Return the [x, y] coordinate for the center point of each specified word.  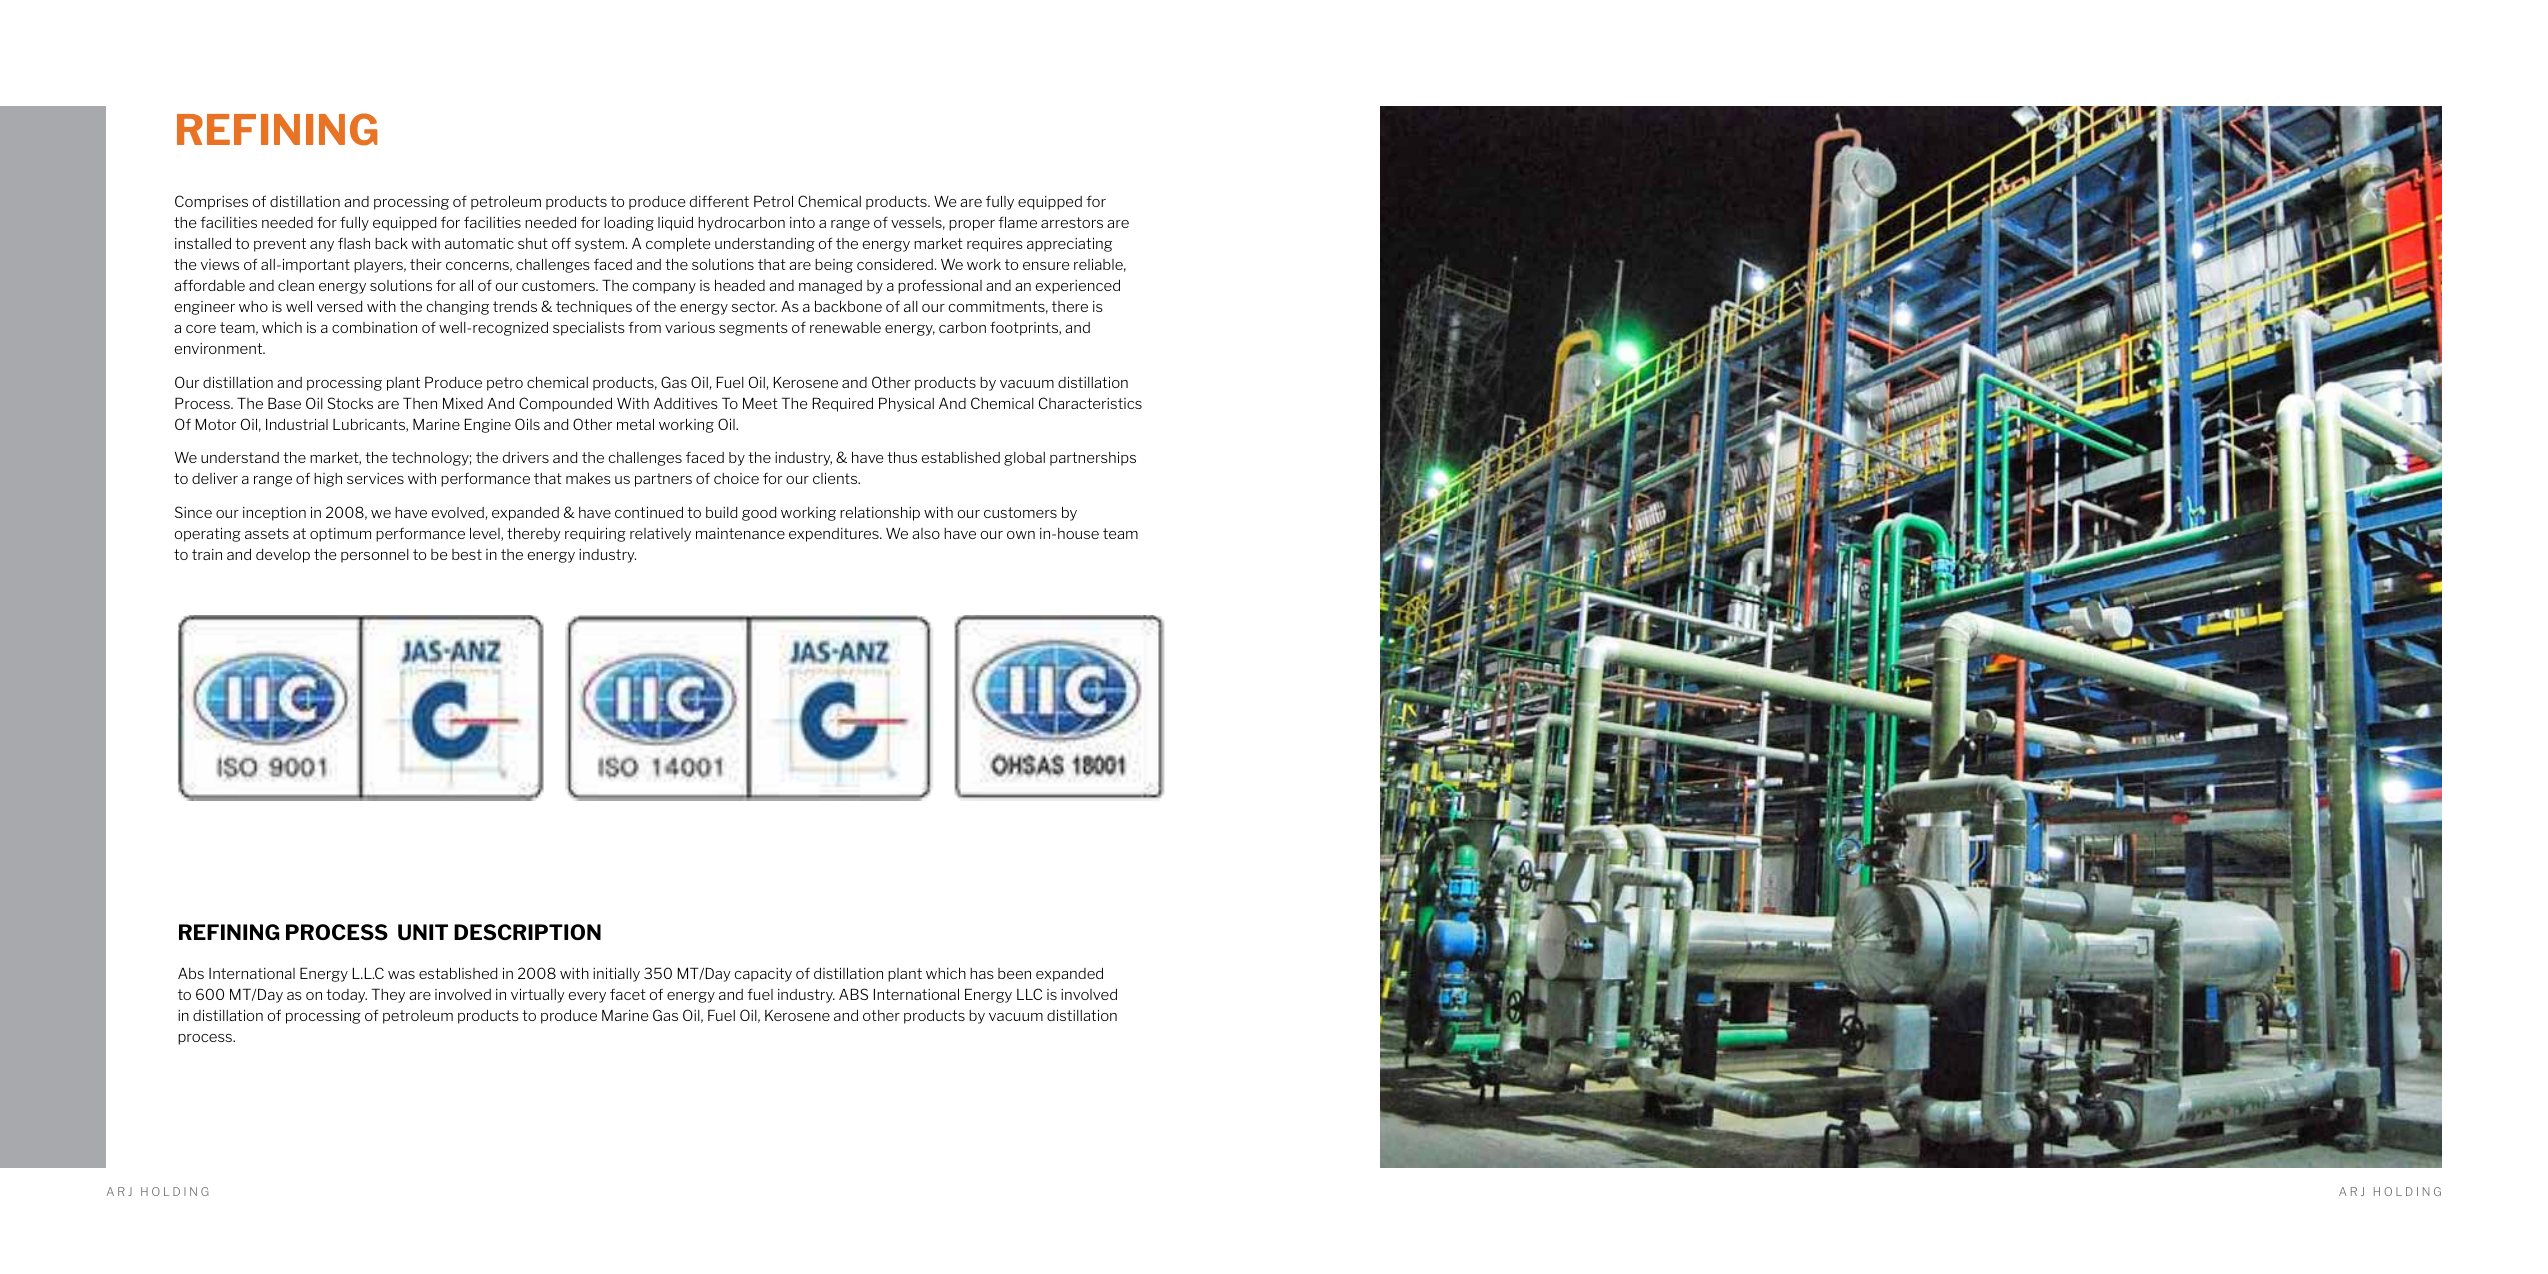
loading [629, 224]
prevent [280, 245]
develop [283, 556]
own [1021, 535]
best [467, 554]
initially [616, 974]
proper [972, 225]
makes [588, 478]
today [346, 996]
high [328, 480]
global [1024, 459]
